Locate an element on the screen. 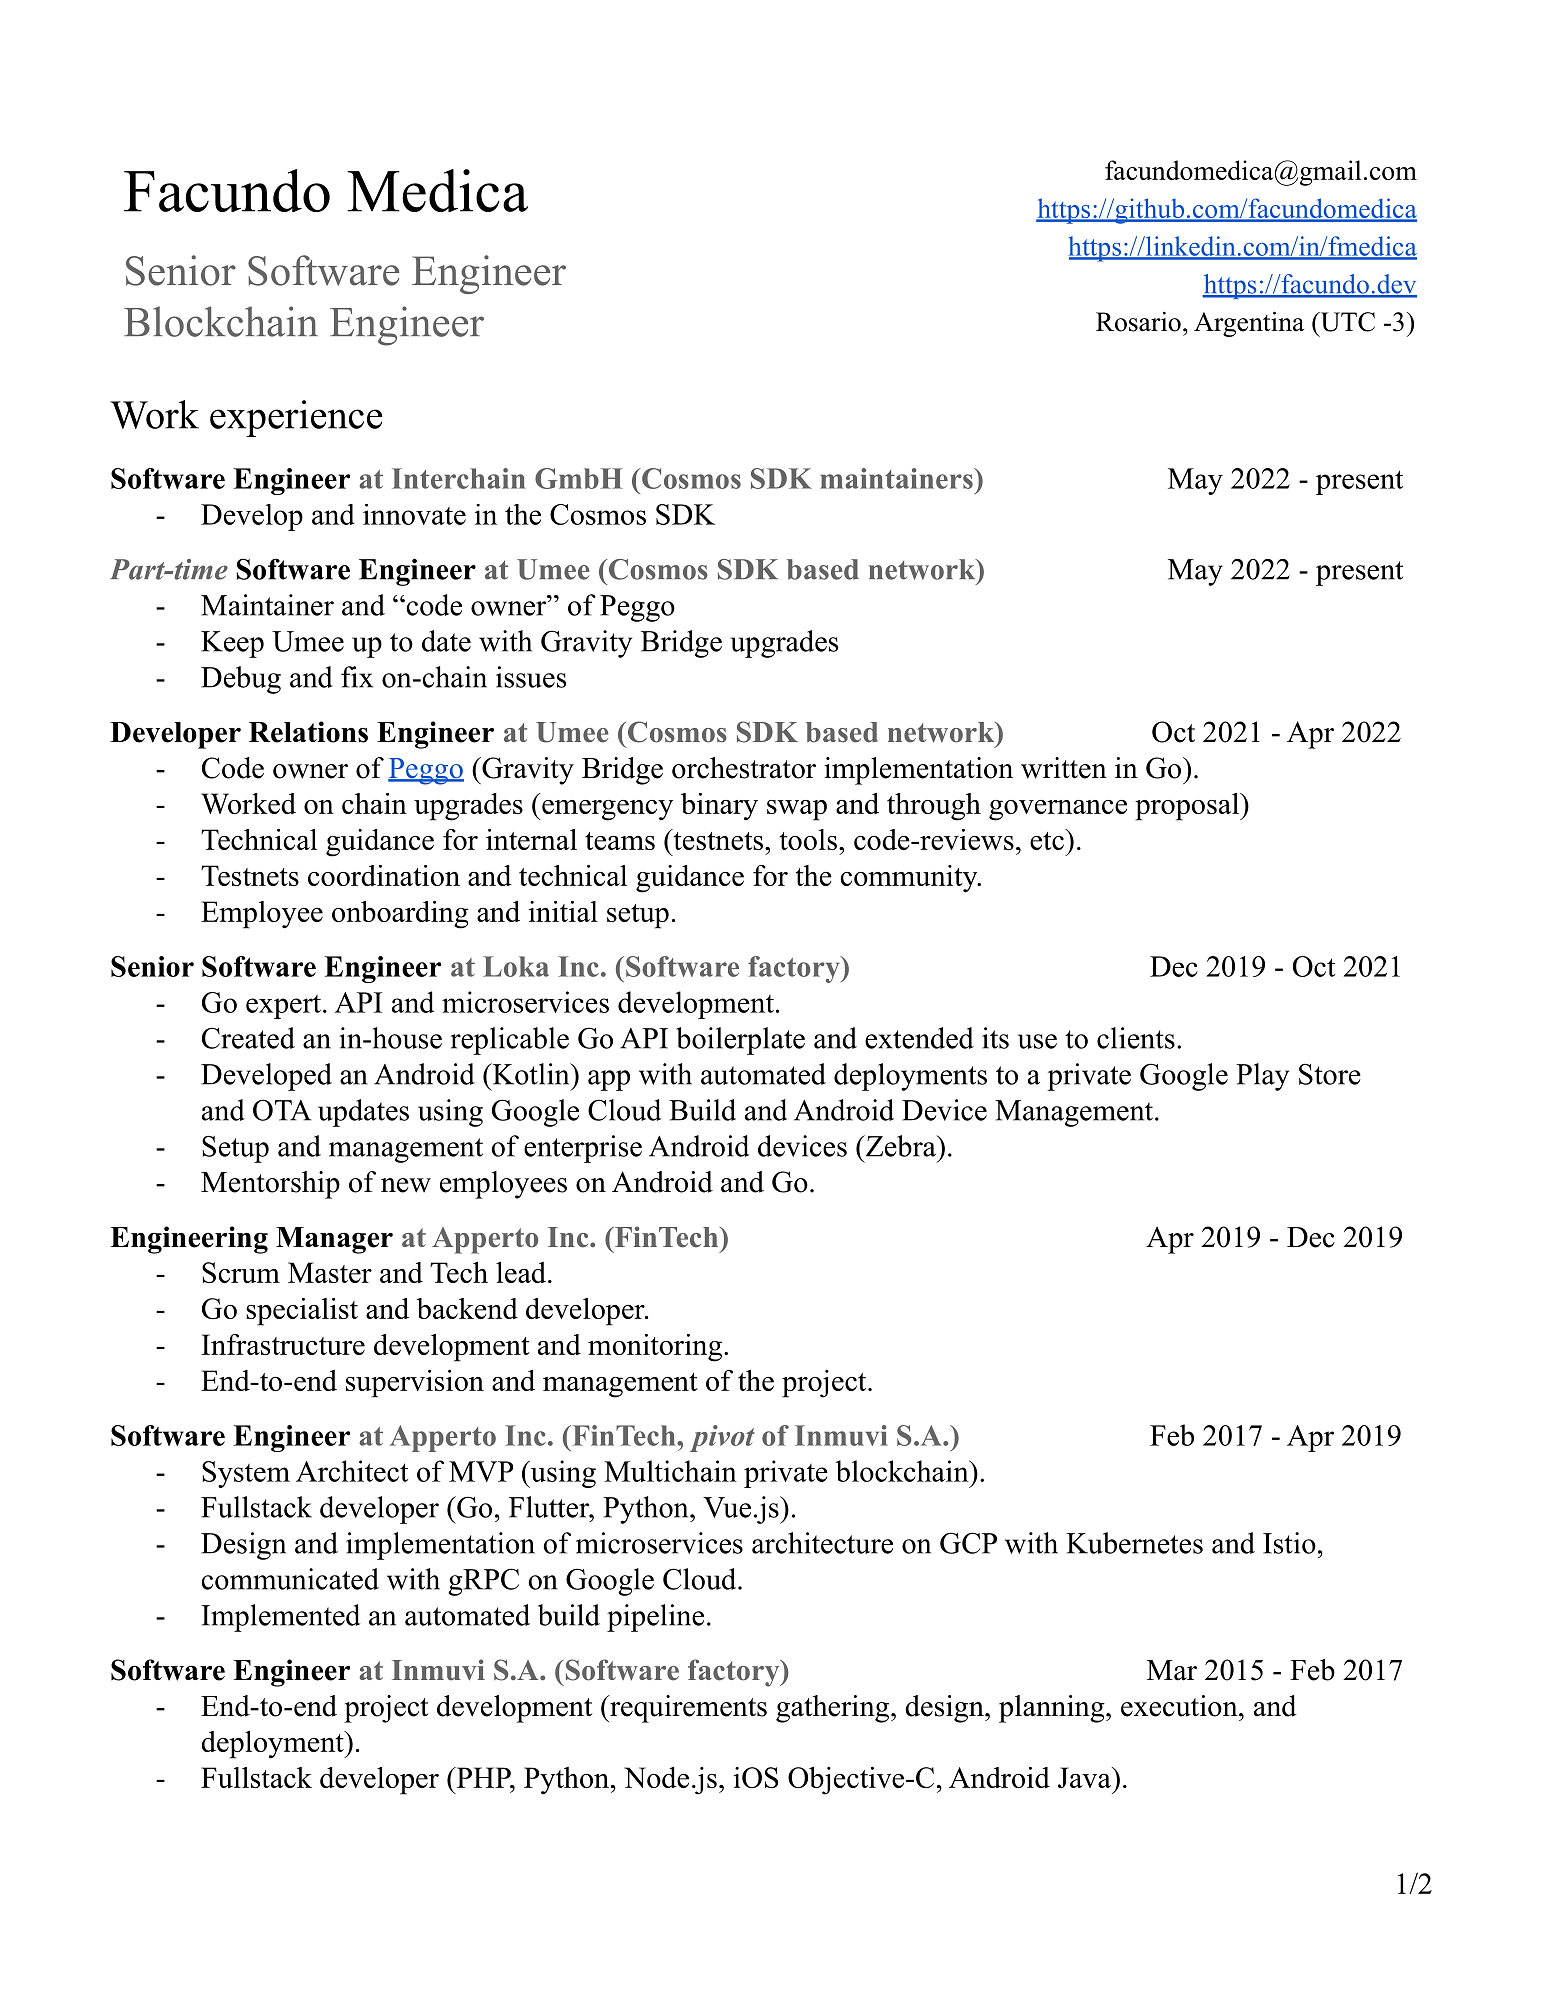 The height and width of the screenshot is (1997, 1543). execution is located at coordinates (1179, 1706).
